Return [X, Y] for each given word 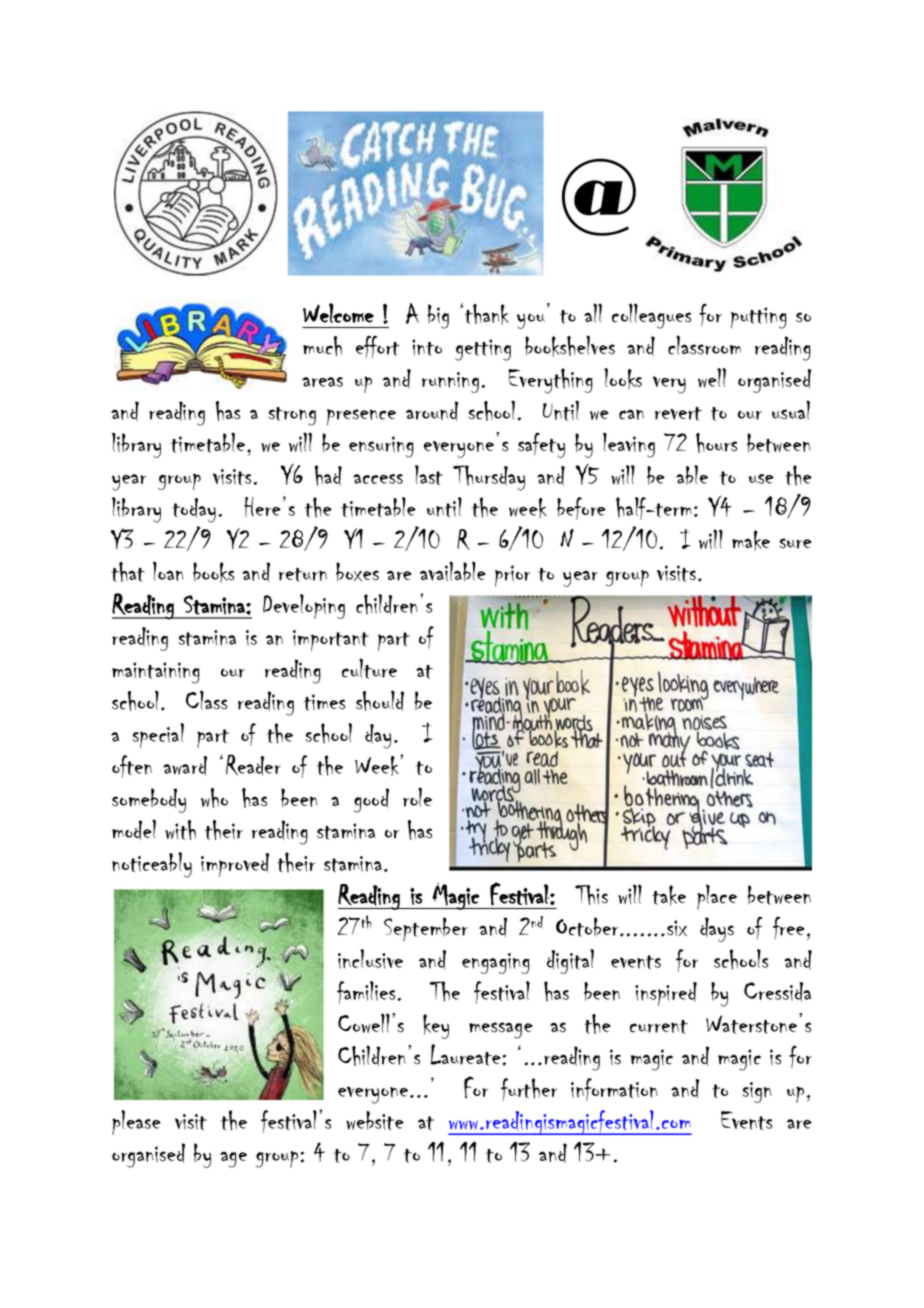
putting [759, 318]
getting [483, 350]
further [529, 1089]
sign [757, 1092]
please [136, 1122]
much [322, 346]
